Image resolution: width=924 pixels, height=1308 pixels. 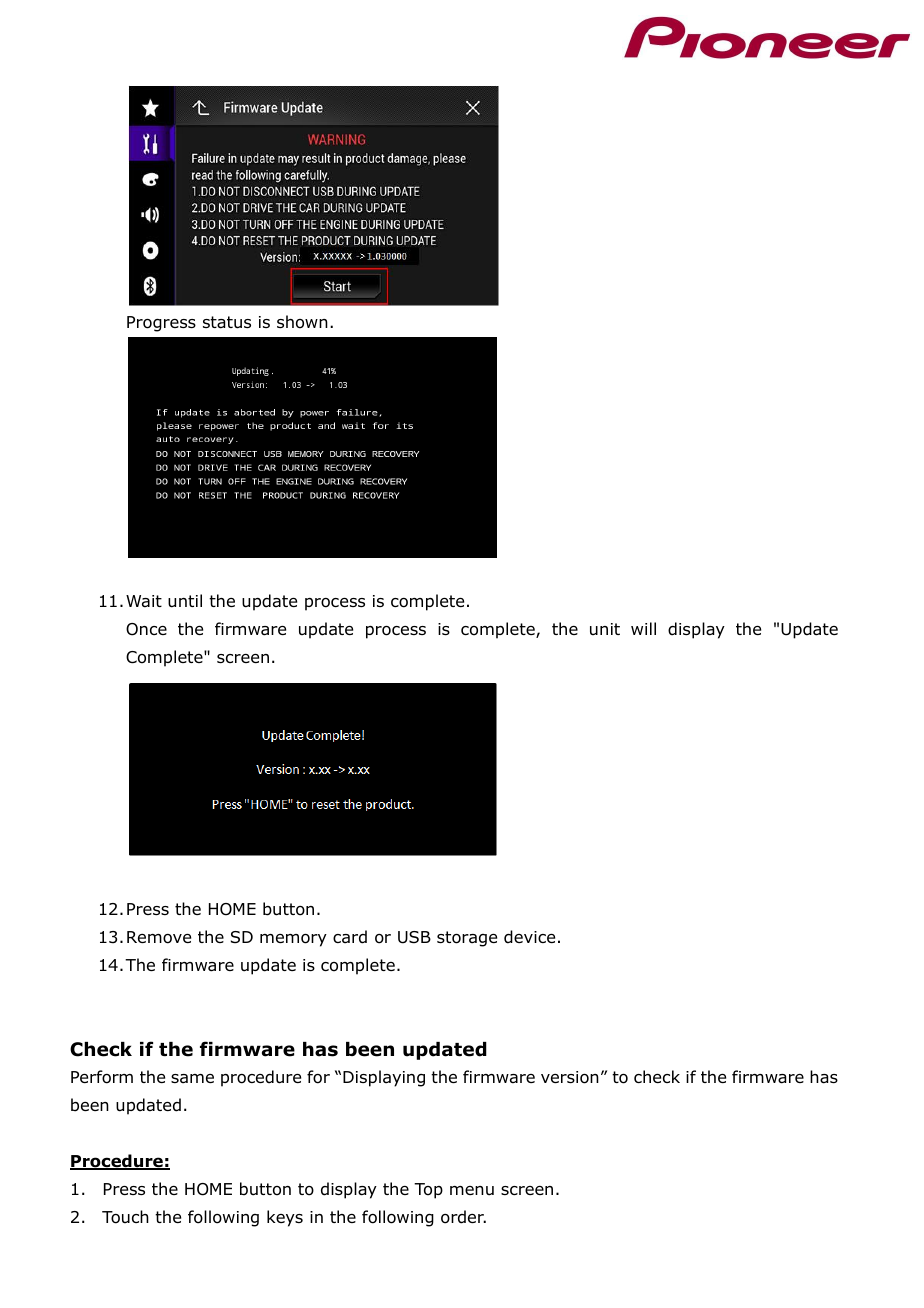 What do you see at coordinates (605, 629) in the screenshot?
I see `unit` at bounding box center [605, 629].
